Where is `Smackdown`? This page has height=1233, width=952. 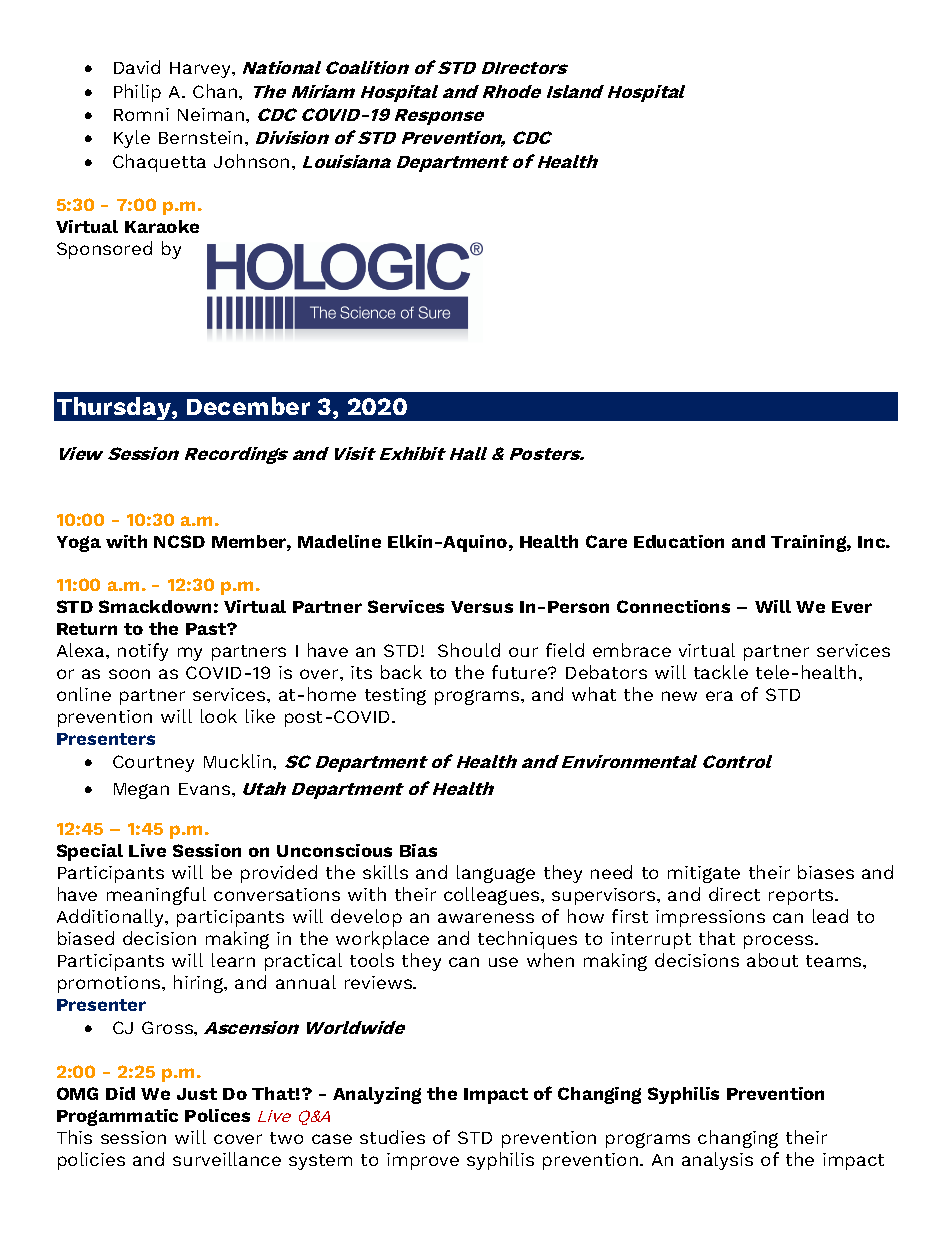 Smackdown is located at coordinates (155, 606).
